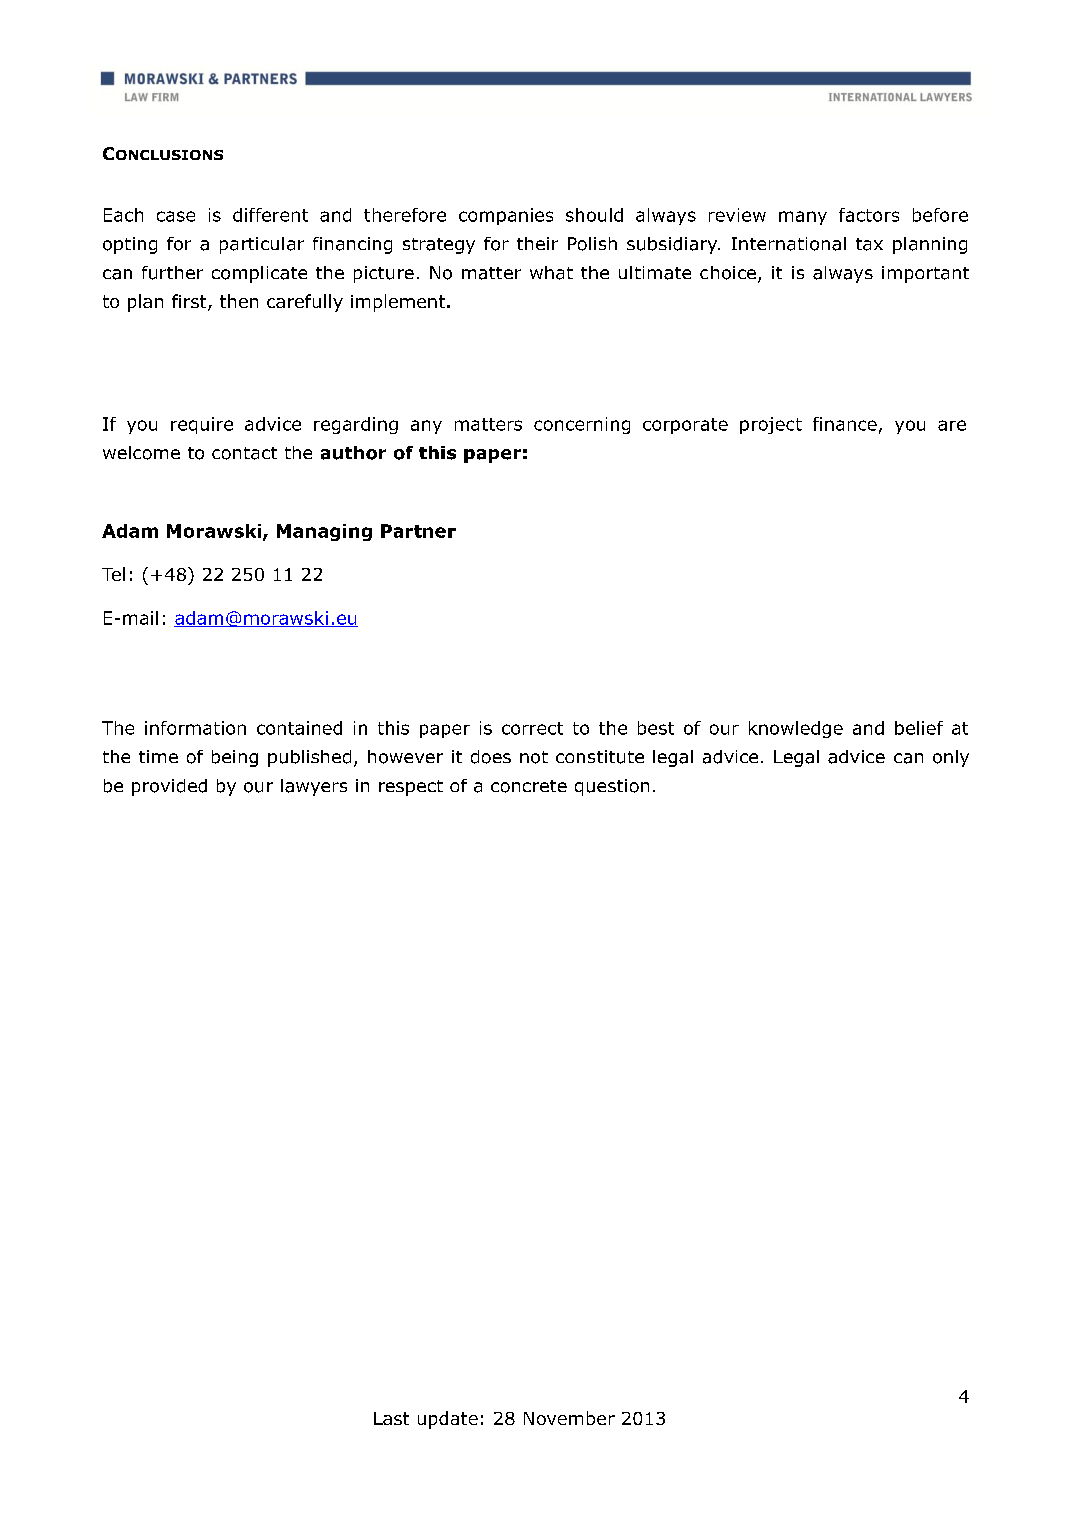 Image resolution: width=1072 pixels, height=1517 pixels. What do you see at coordinates (869, 244) in the screenshot?
I see `tax` at bounding box center [869, 244].
